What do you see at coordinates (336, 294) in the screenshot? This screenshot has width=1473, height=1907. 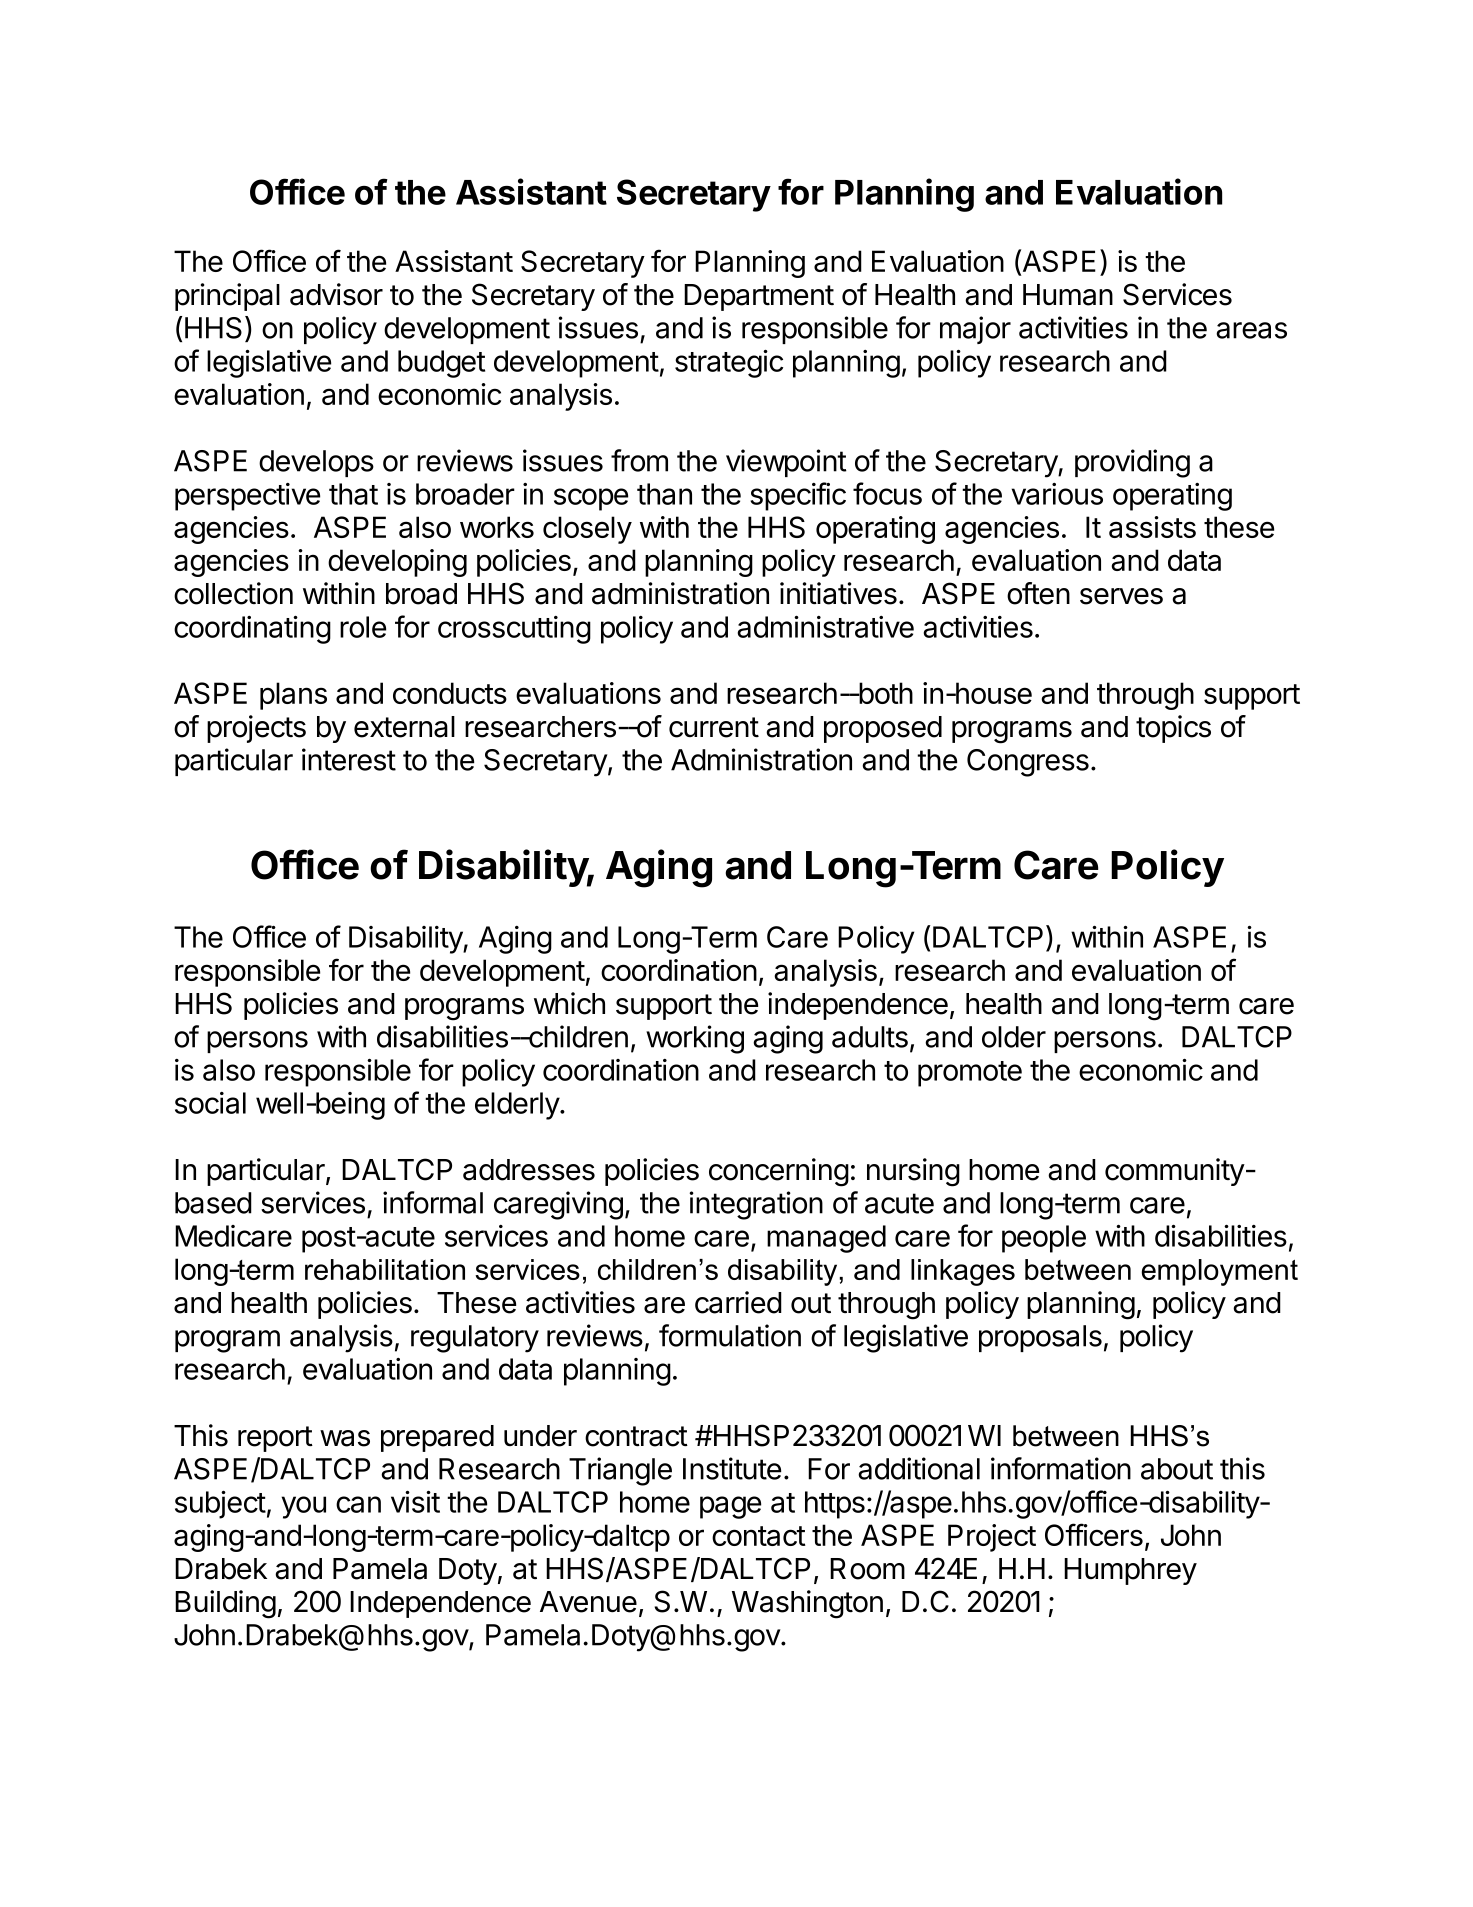 I see `advisor` at bounding box center [336, 294].
